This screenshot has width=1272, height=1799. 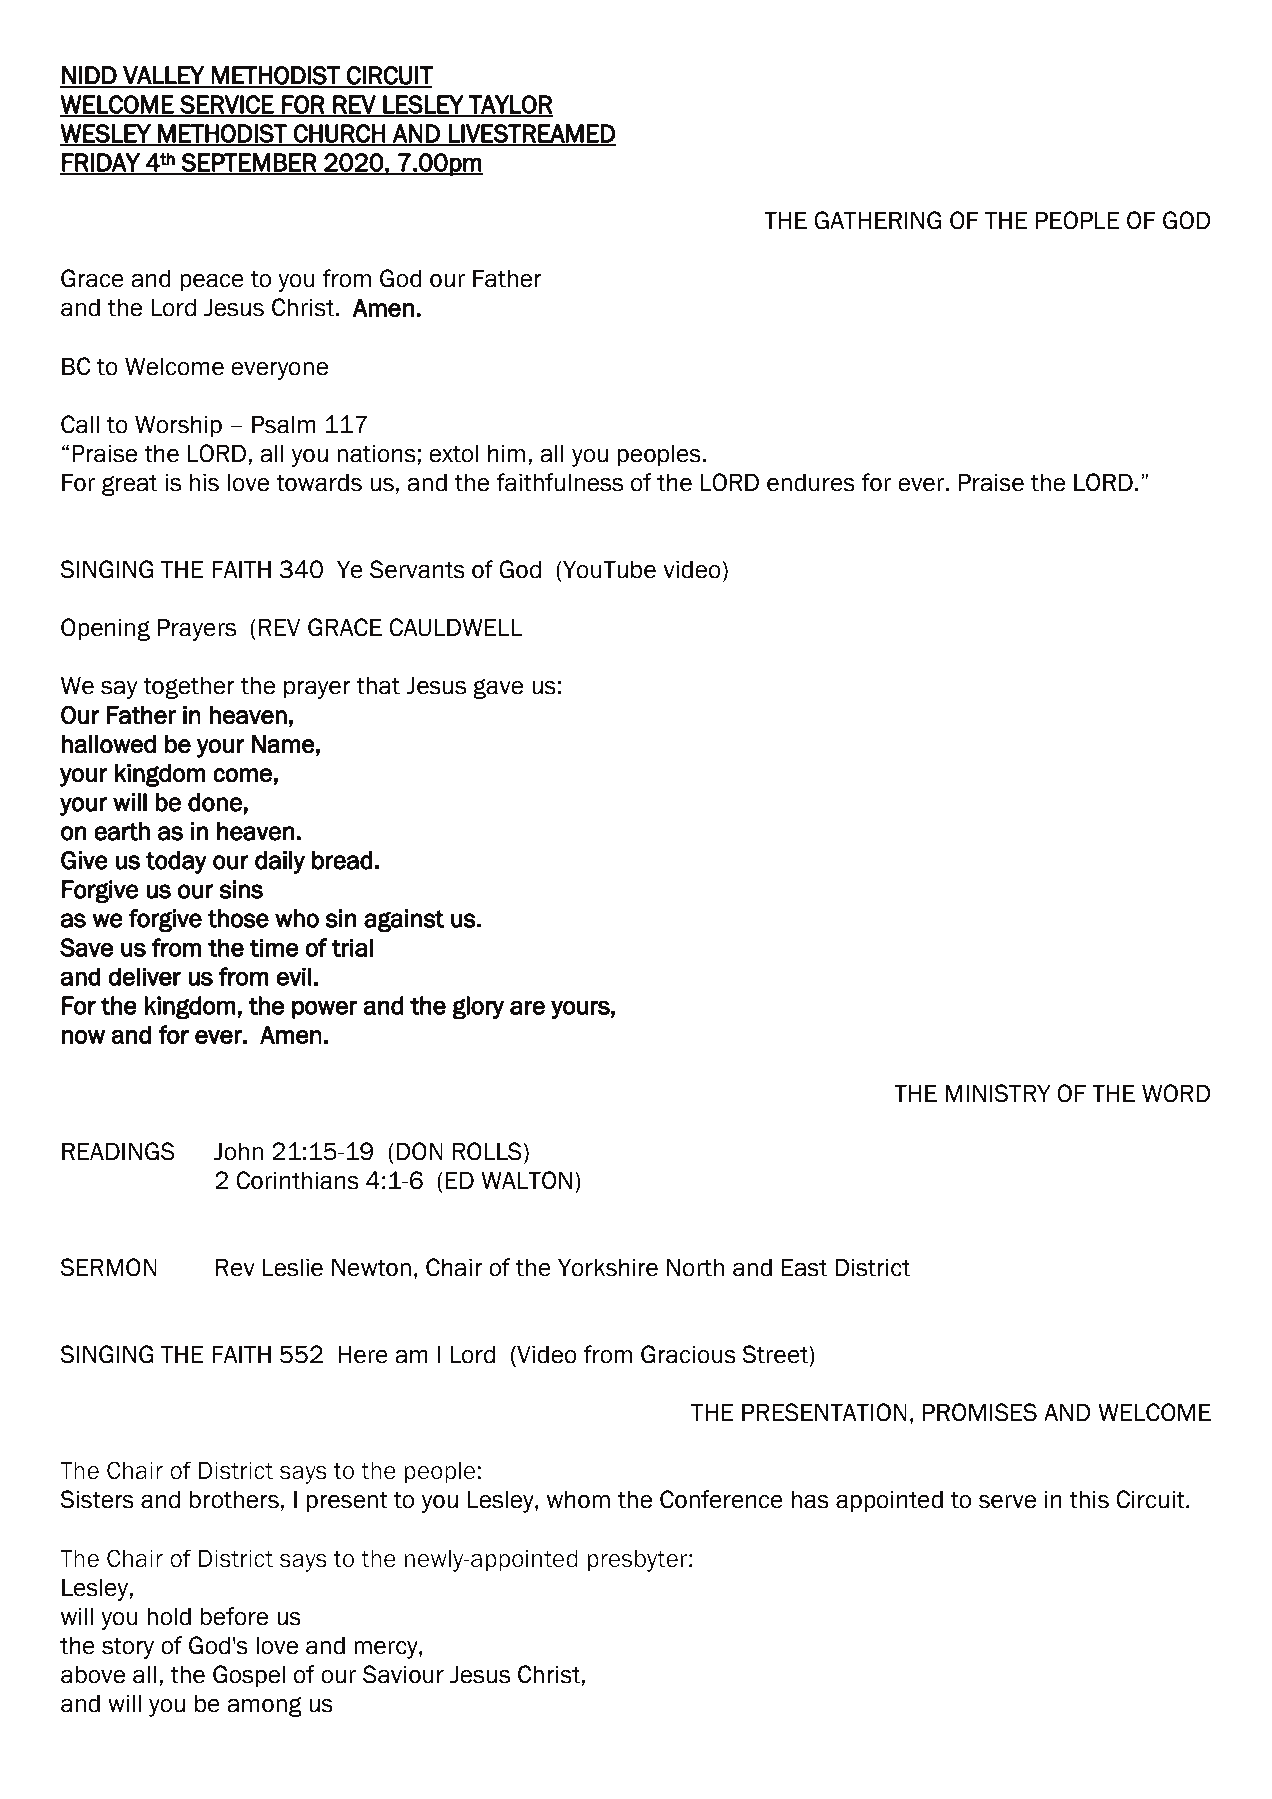 What do you see at coordinates (249, 163) in the screenshot?
I see `SEPTEMBER` at bounding box center [249, 163].
